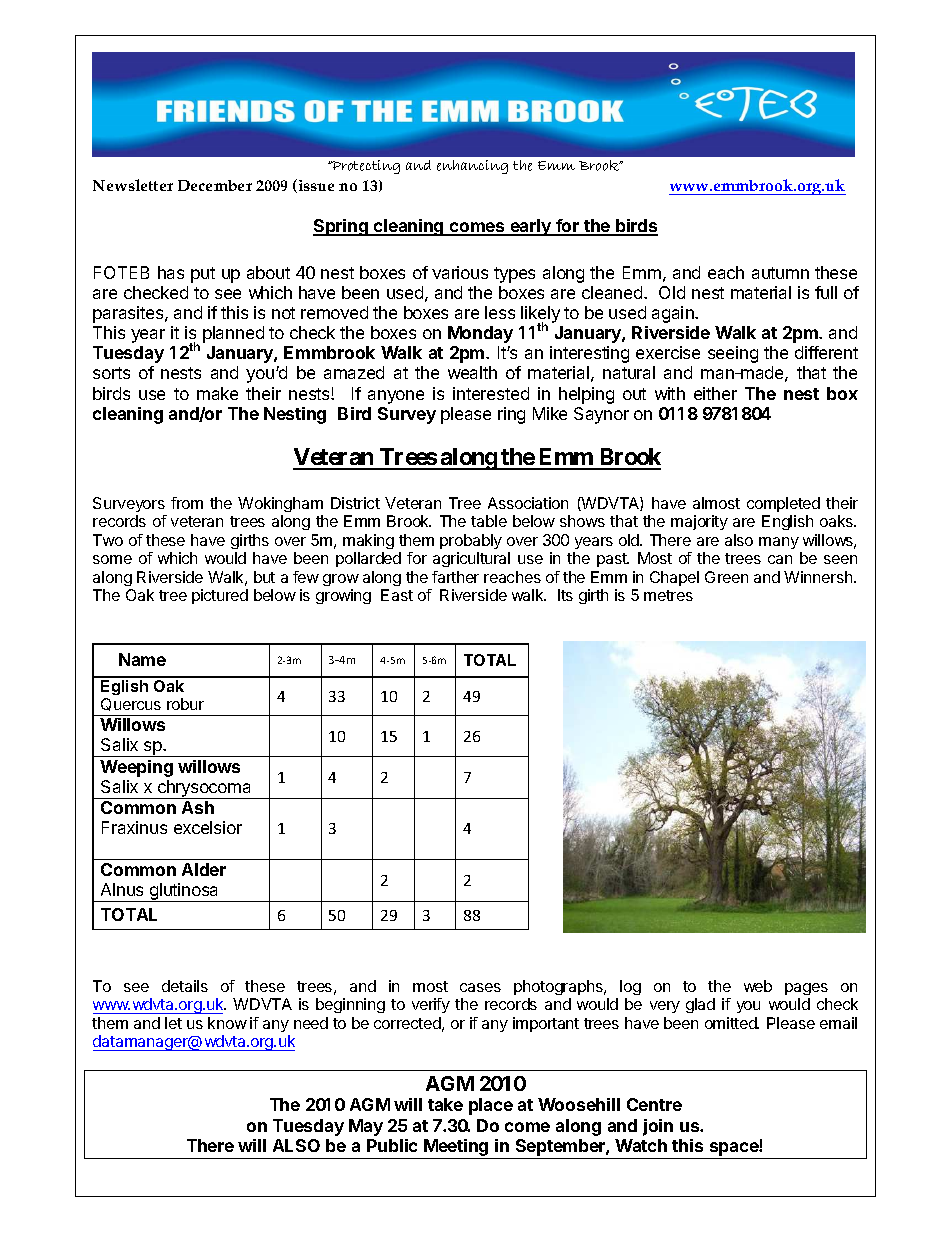 The image size is (952, 1233). I want to click on early, so click(530, 227).
